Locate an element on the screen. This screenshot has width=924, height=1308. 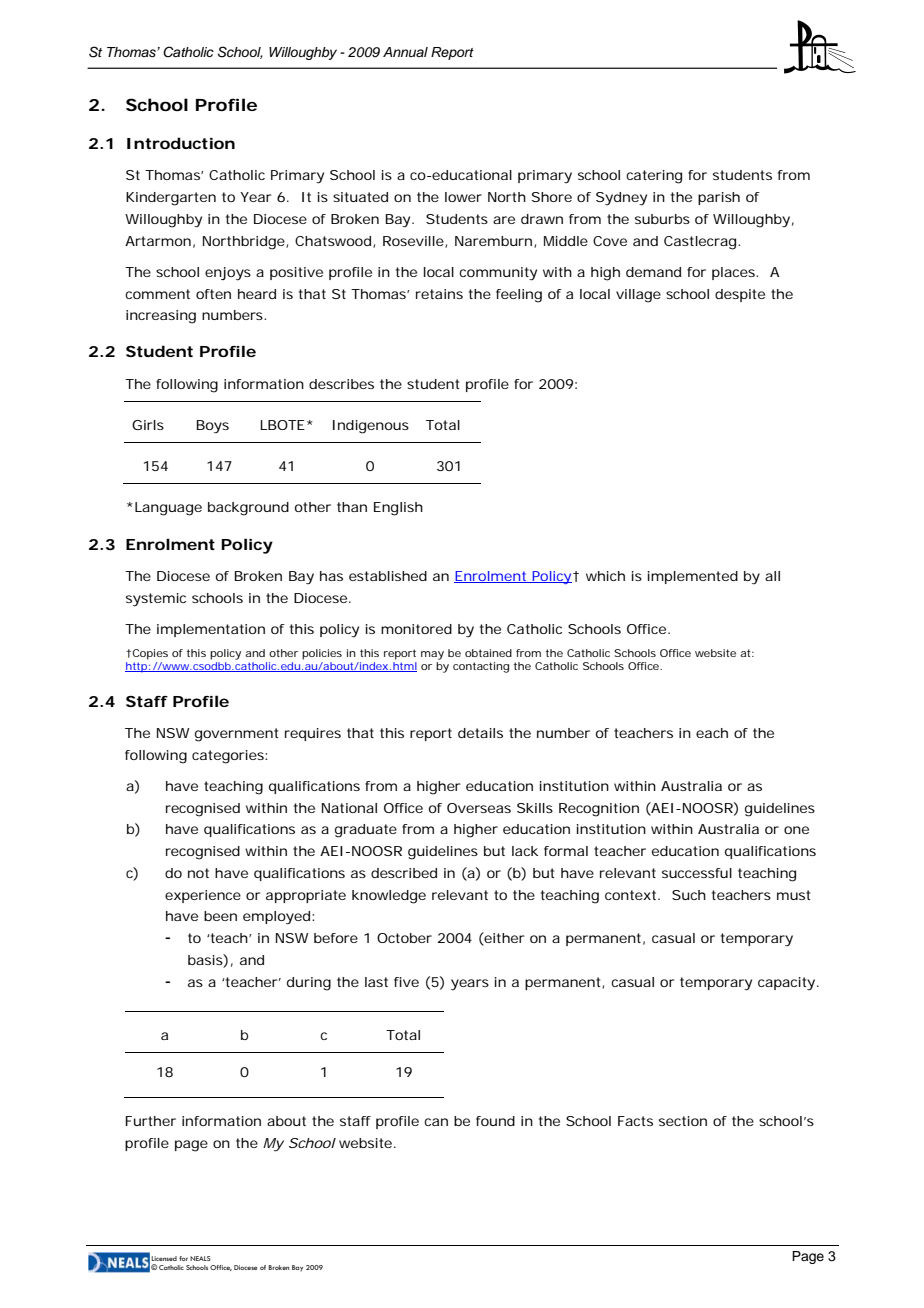
been is located at coordinates (220, 916).
